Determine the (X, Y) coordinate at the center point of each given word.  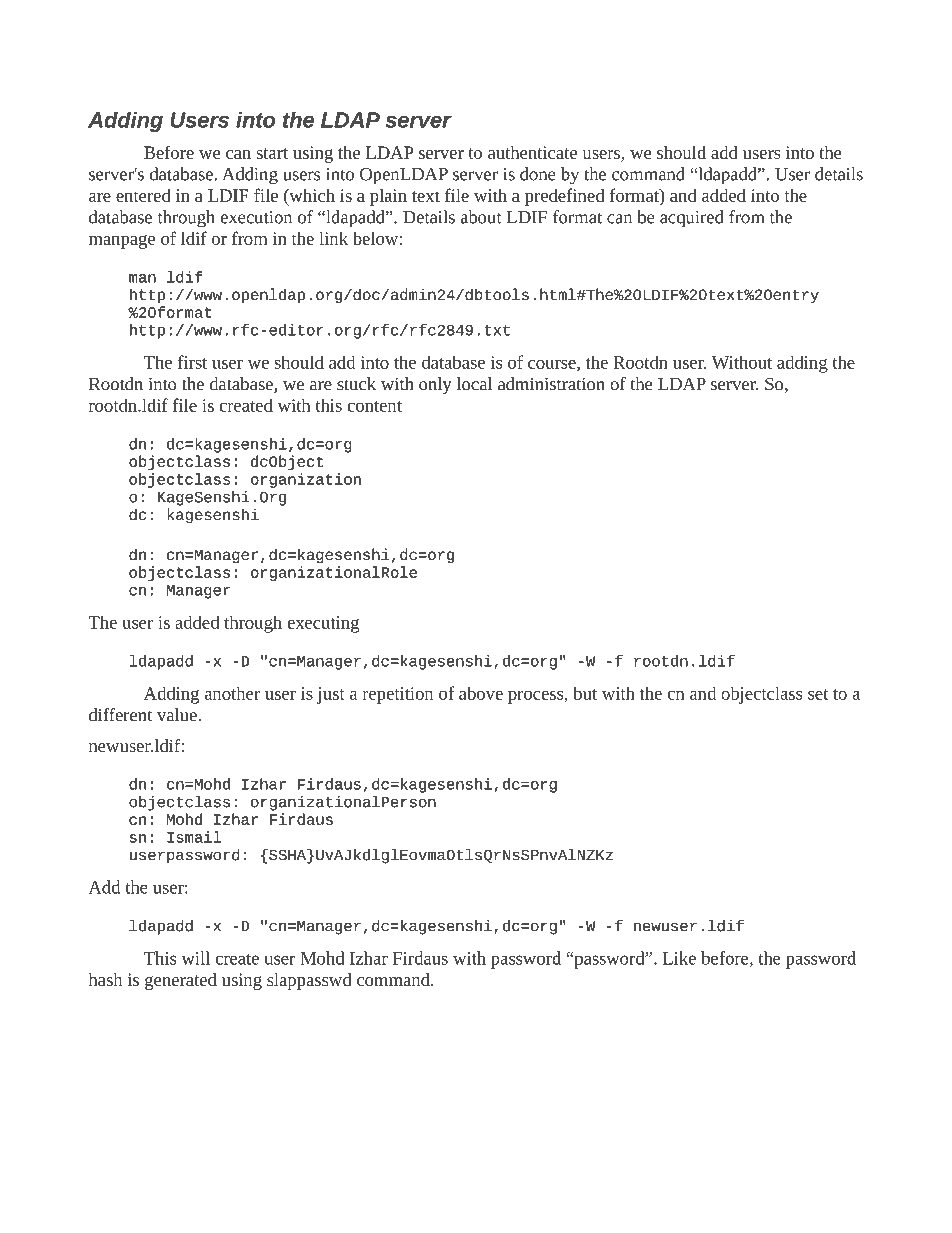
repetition (398, 695)
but (585, 693)
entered (143, 195)
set (818, 694)
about (481, 217)
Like (679, 958)
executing (323, 624)
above (481, 693)
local (474, 384)
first (192, 362)
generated (181, 981)
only (435, 385)
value (178, 715)
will (195, 958)
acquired (691, 219)
